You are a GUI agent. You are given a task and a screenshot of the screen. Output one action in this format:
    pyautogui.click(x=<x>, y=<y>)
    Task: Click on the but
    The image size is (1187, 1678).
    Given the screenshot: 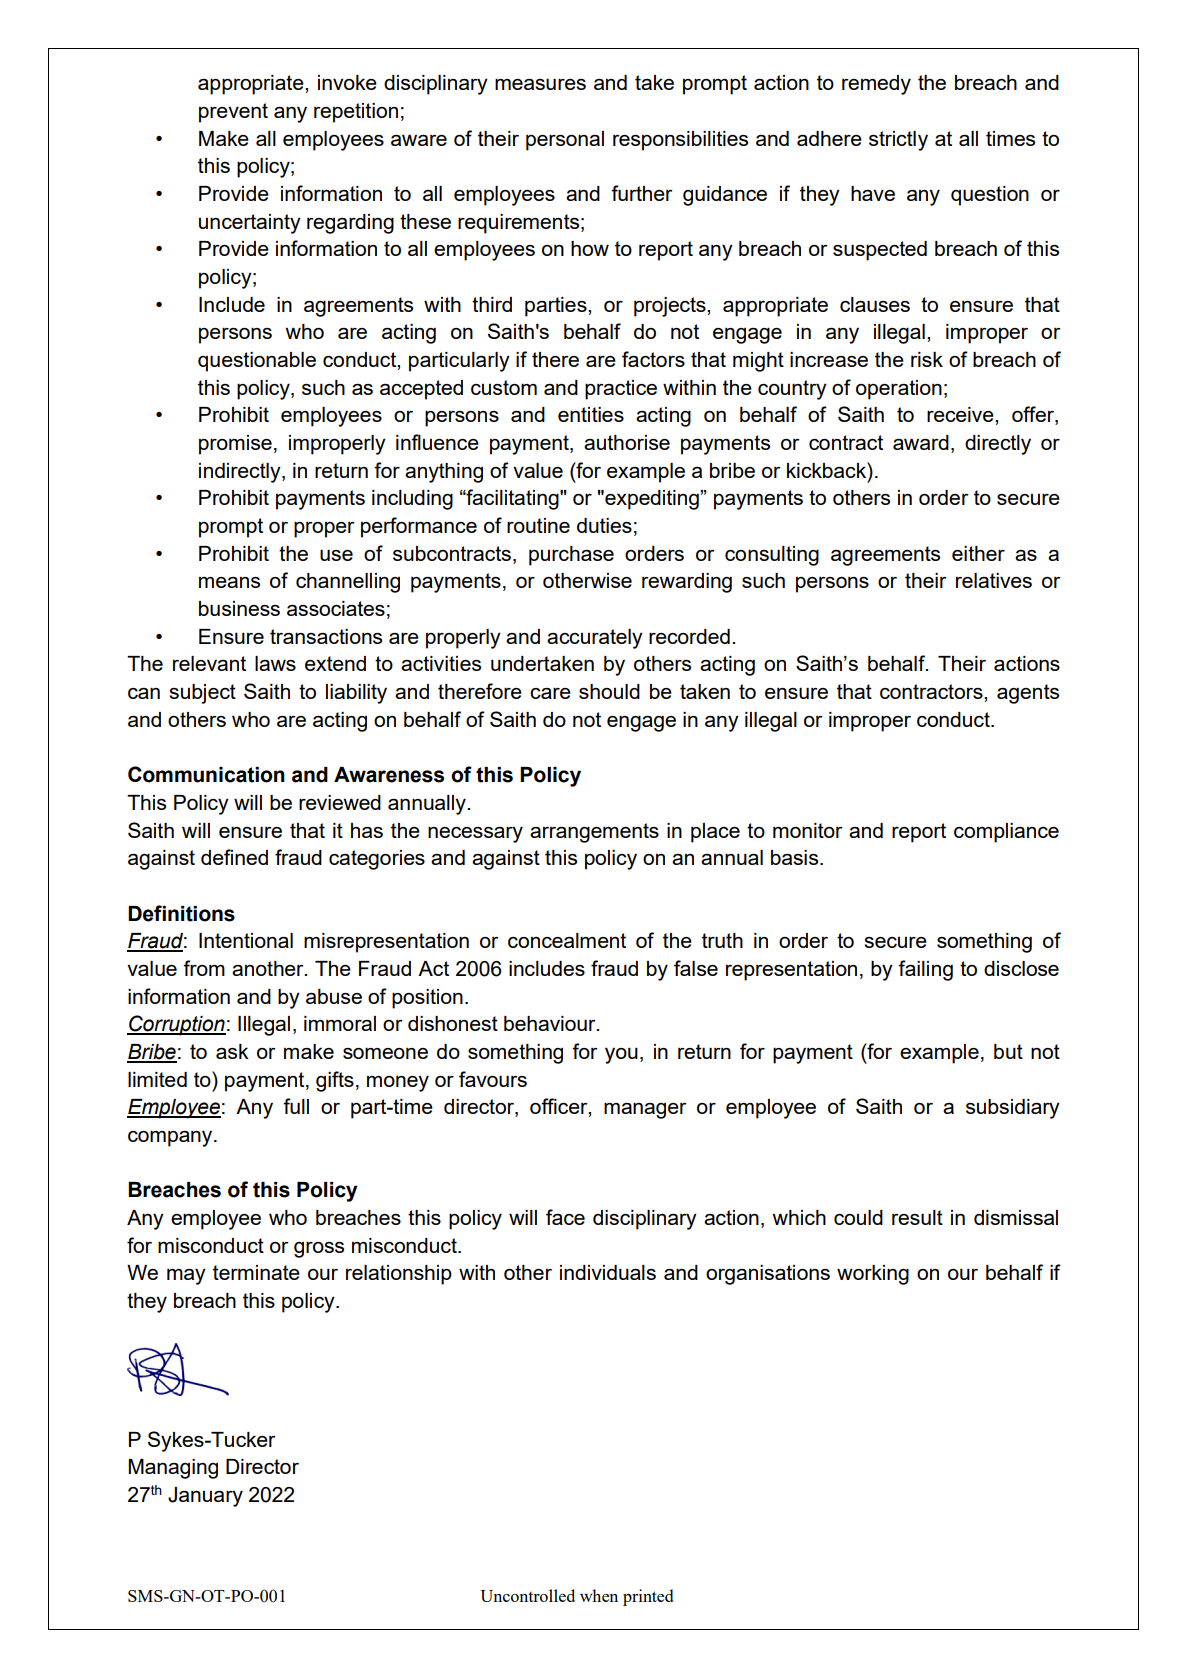 What is the action you would take?
    pyautogui.click(x=1008, y=1051)
